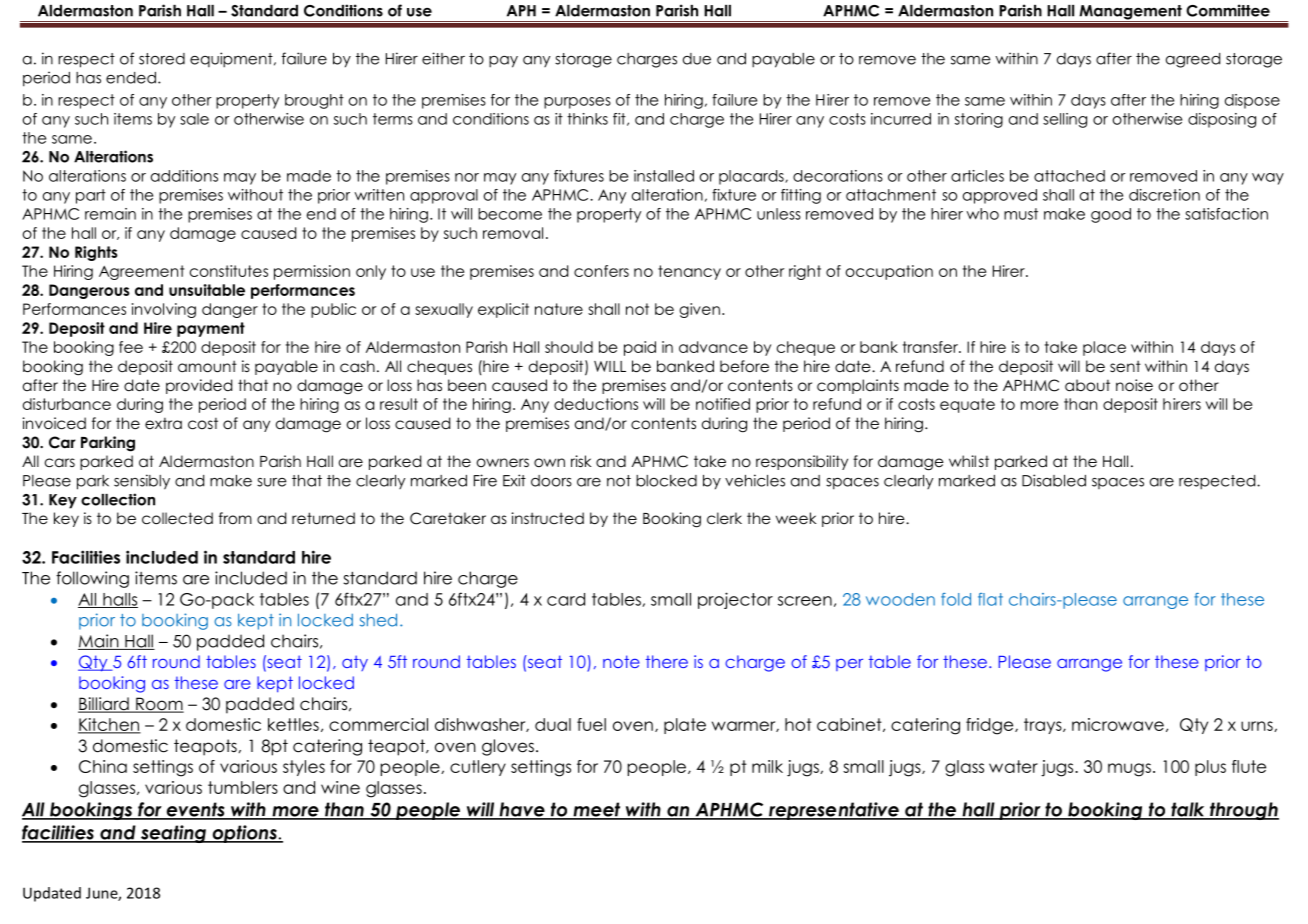  Describe the element at coordinates (723, 404) in the screenshot. I see `notified` at that location.
